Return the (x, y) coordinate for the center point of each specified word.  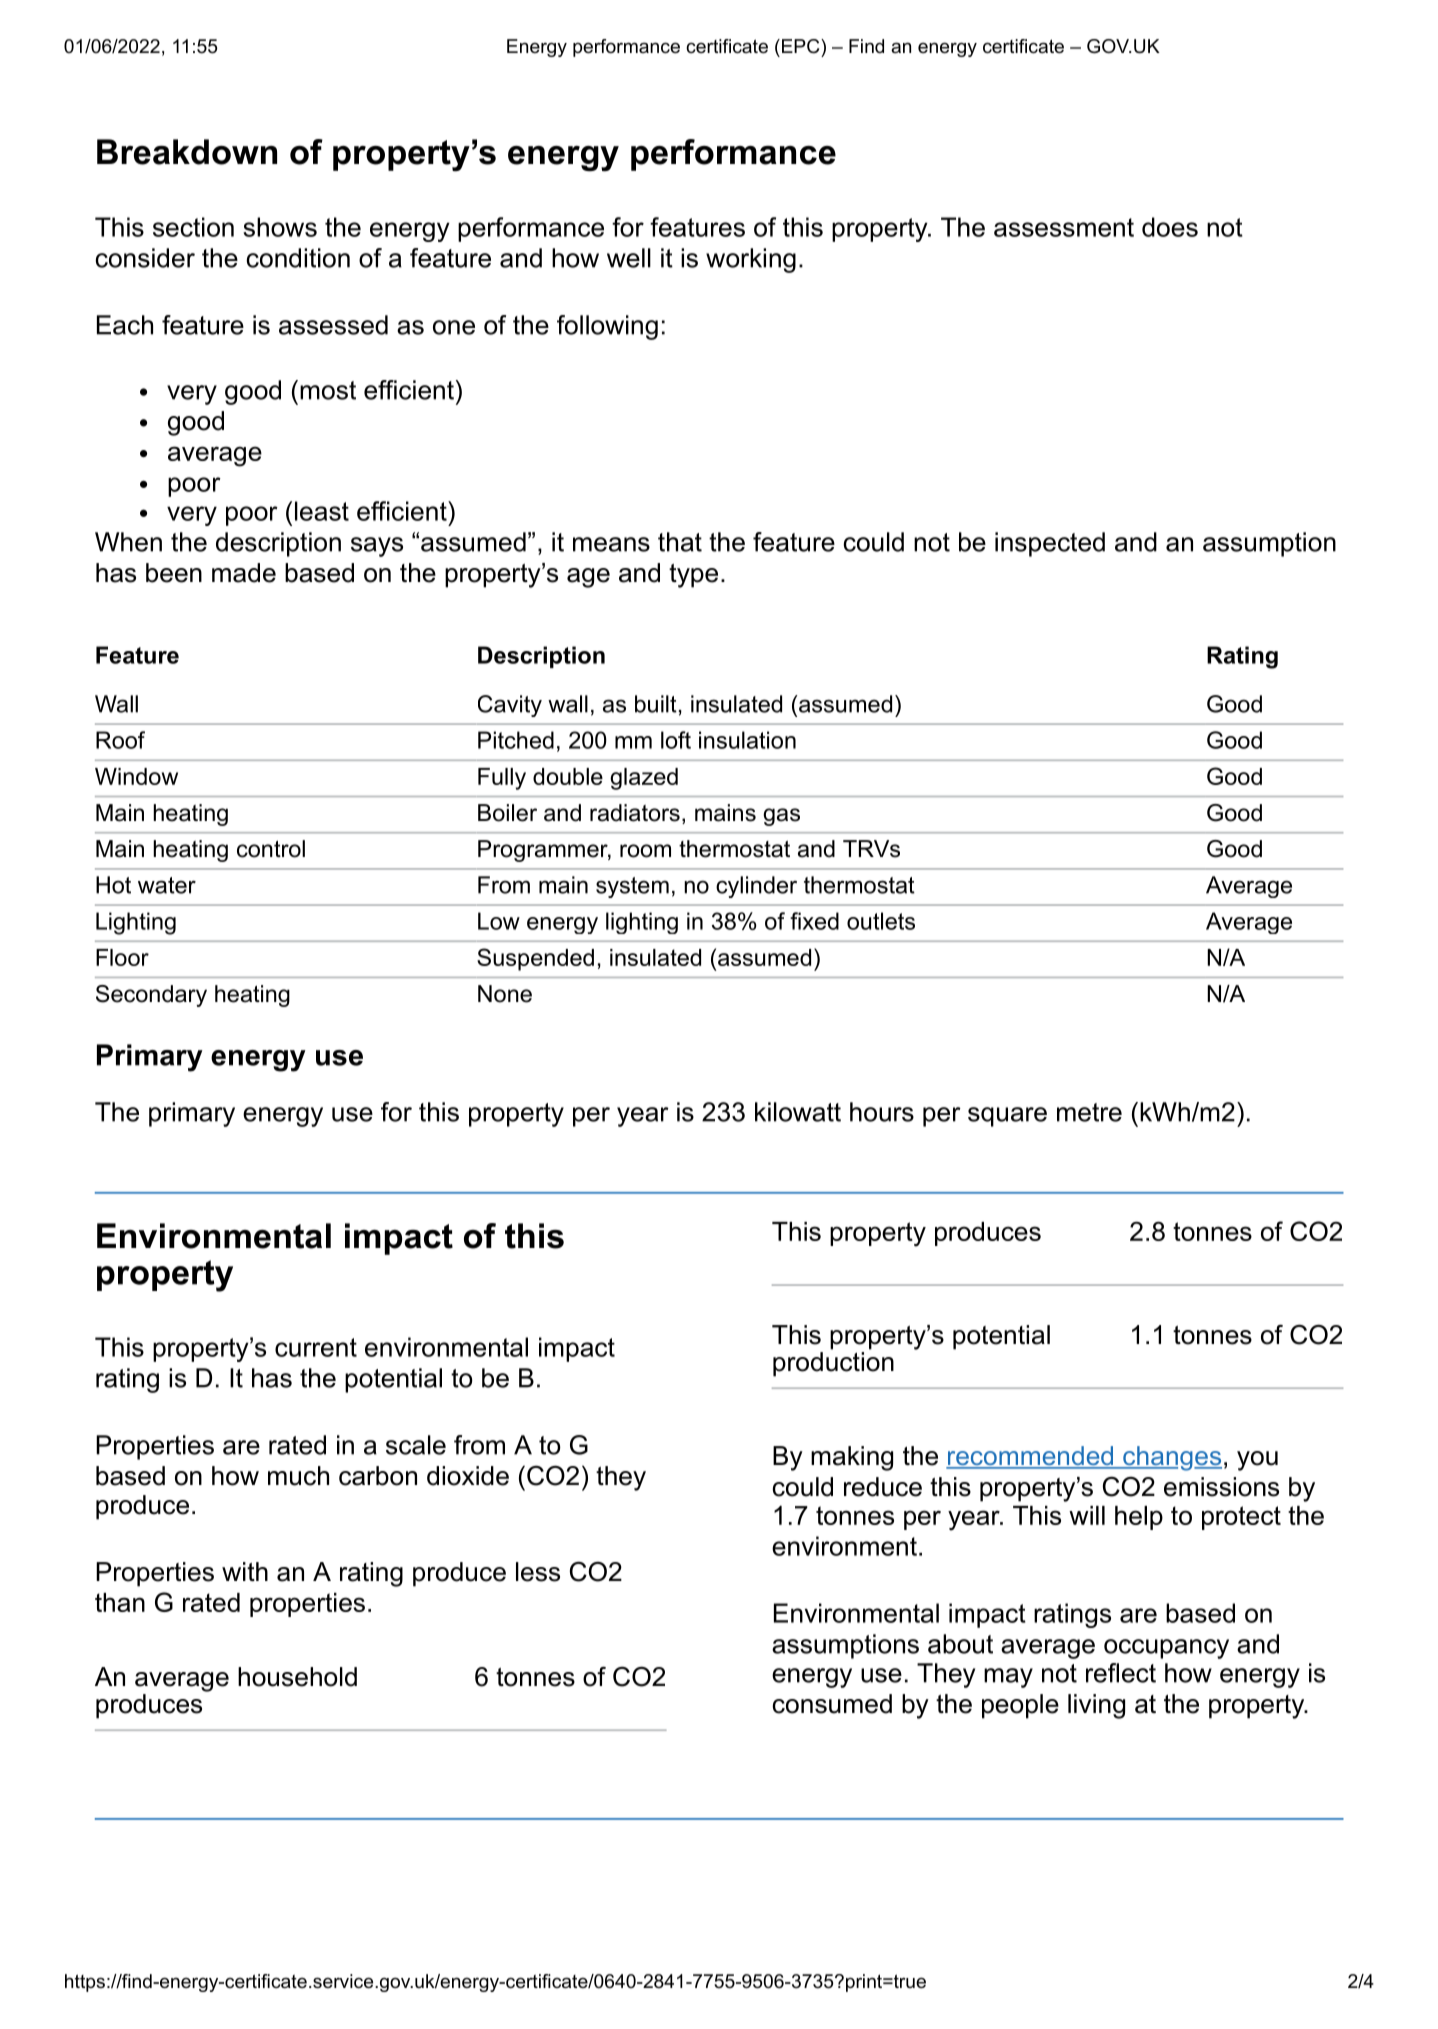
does (1170, 227)
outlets (881, 921)
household (297, 1677)
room (645, 851)
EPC (800, 46)
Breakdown (187, 152)
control (271, 849)
